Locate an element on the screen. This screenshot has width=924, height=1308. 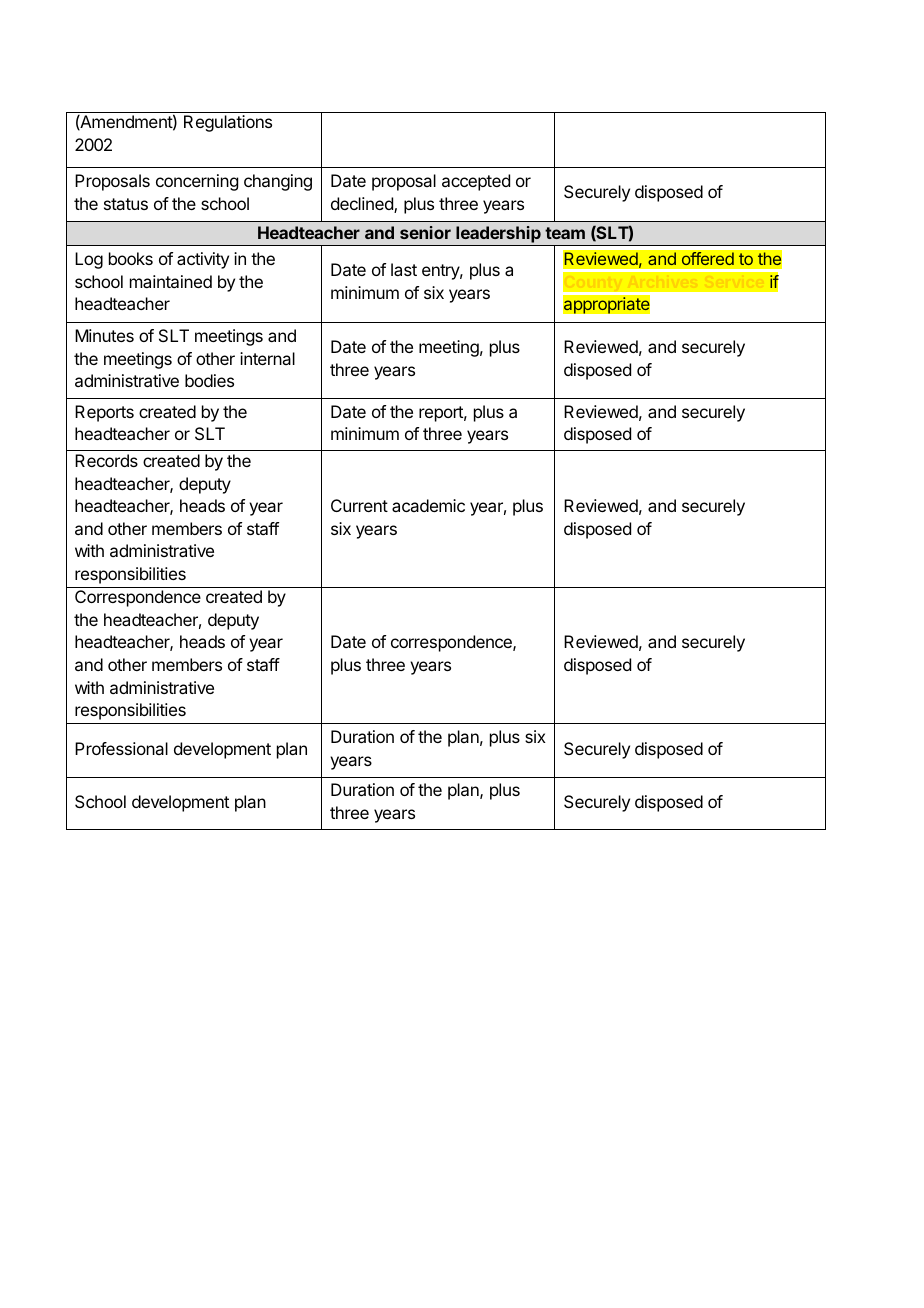
Regulations is located at coordinates (228, 123).
